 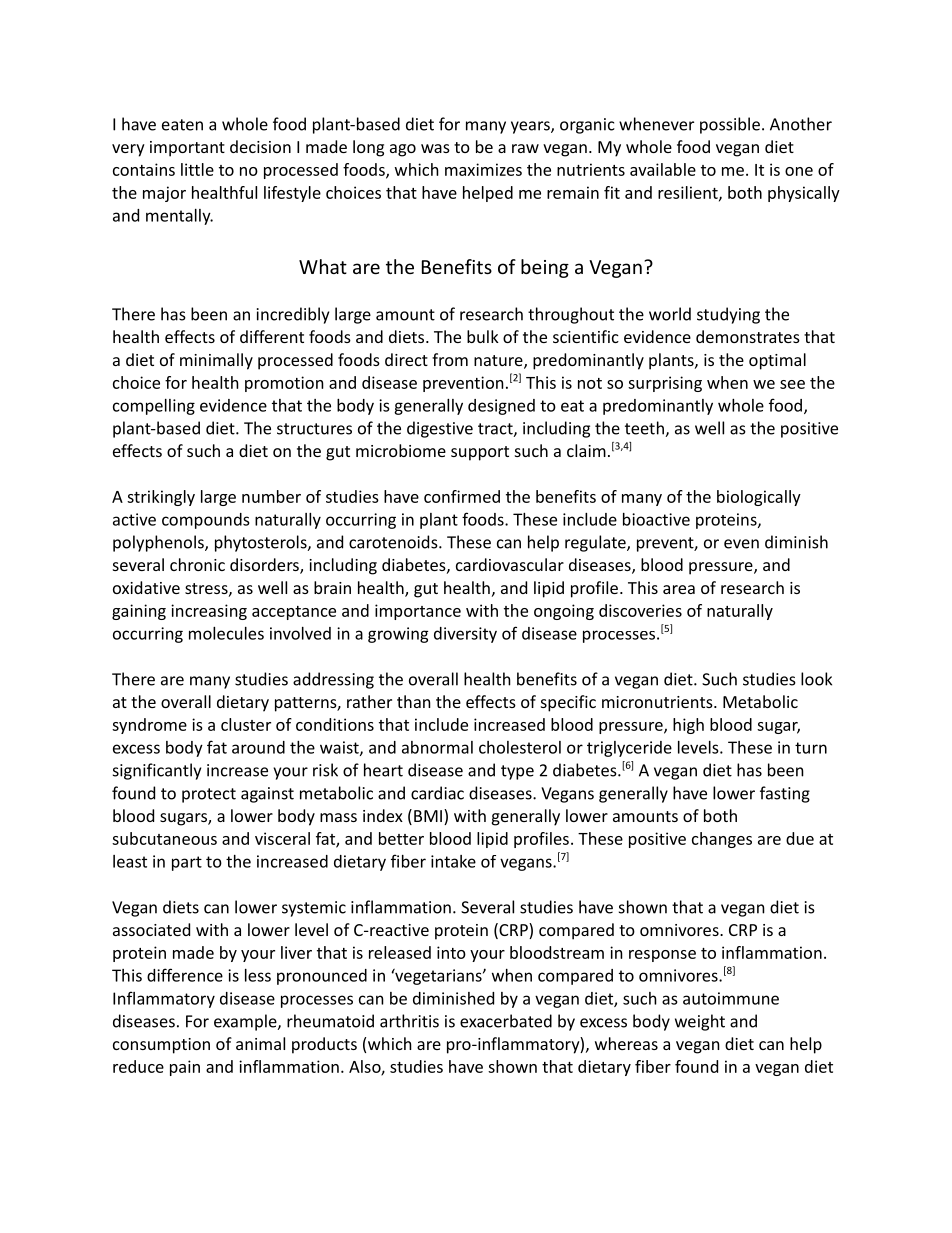 I want to click on increasing, so click(x=209, y=612).
